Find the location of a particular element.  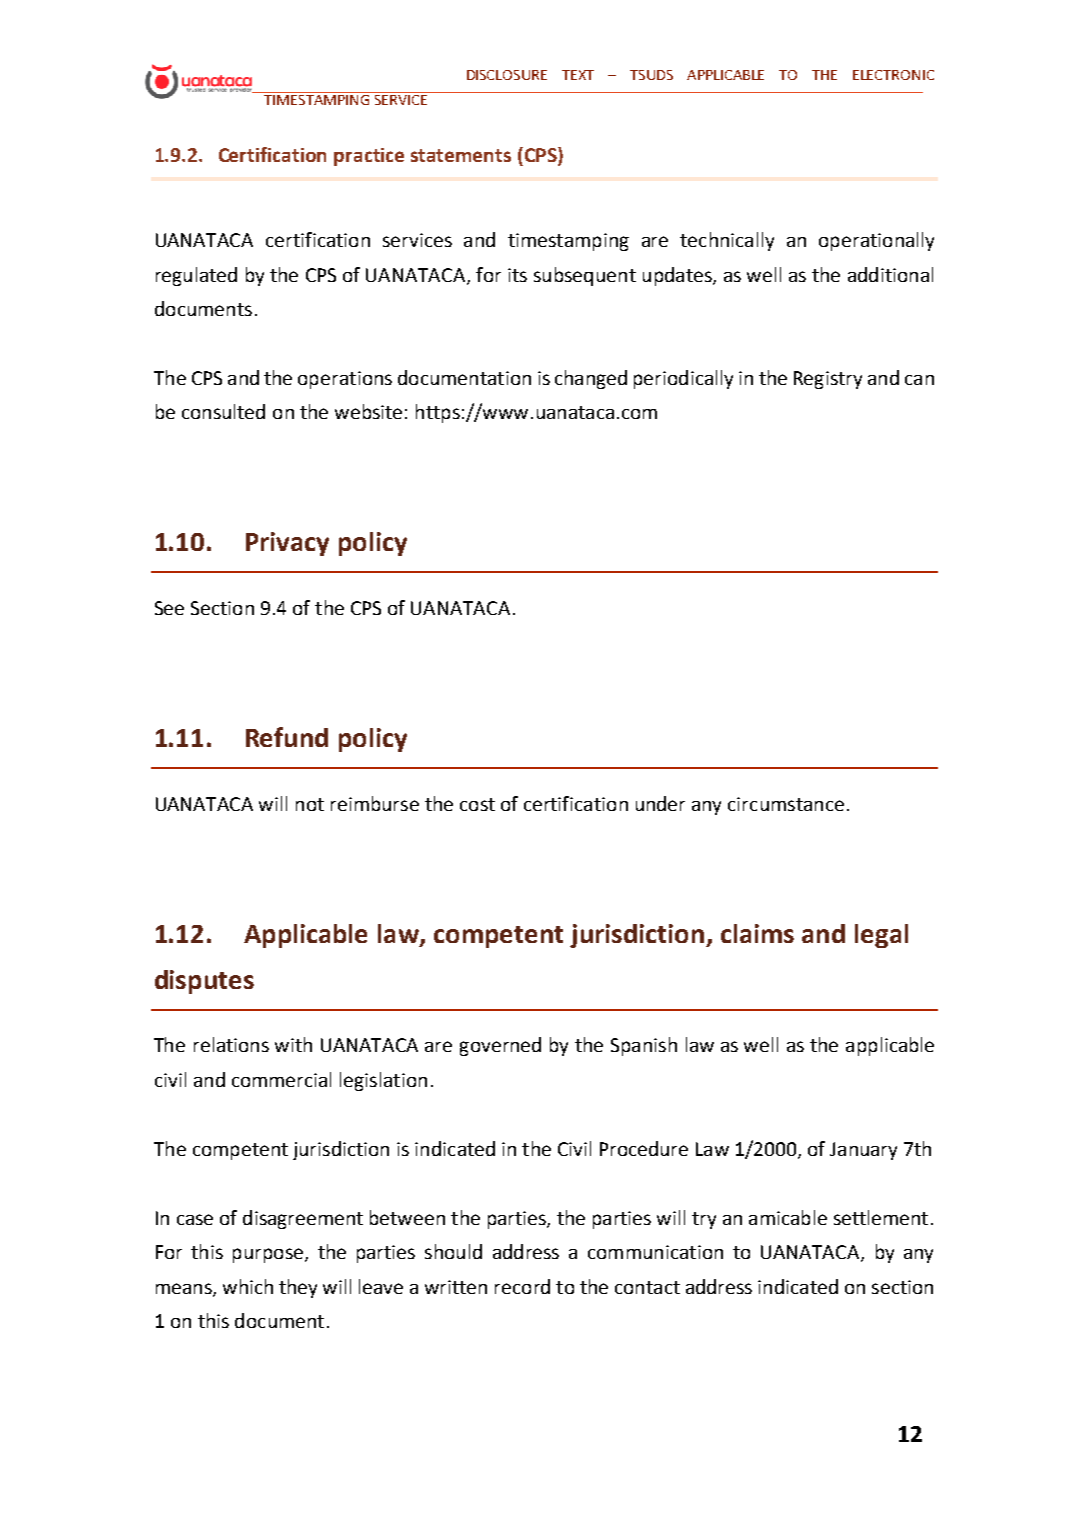

ELECTRONIC is located at coordinates (893, 75).
